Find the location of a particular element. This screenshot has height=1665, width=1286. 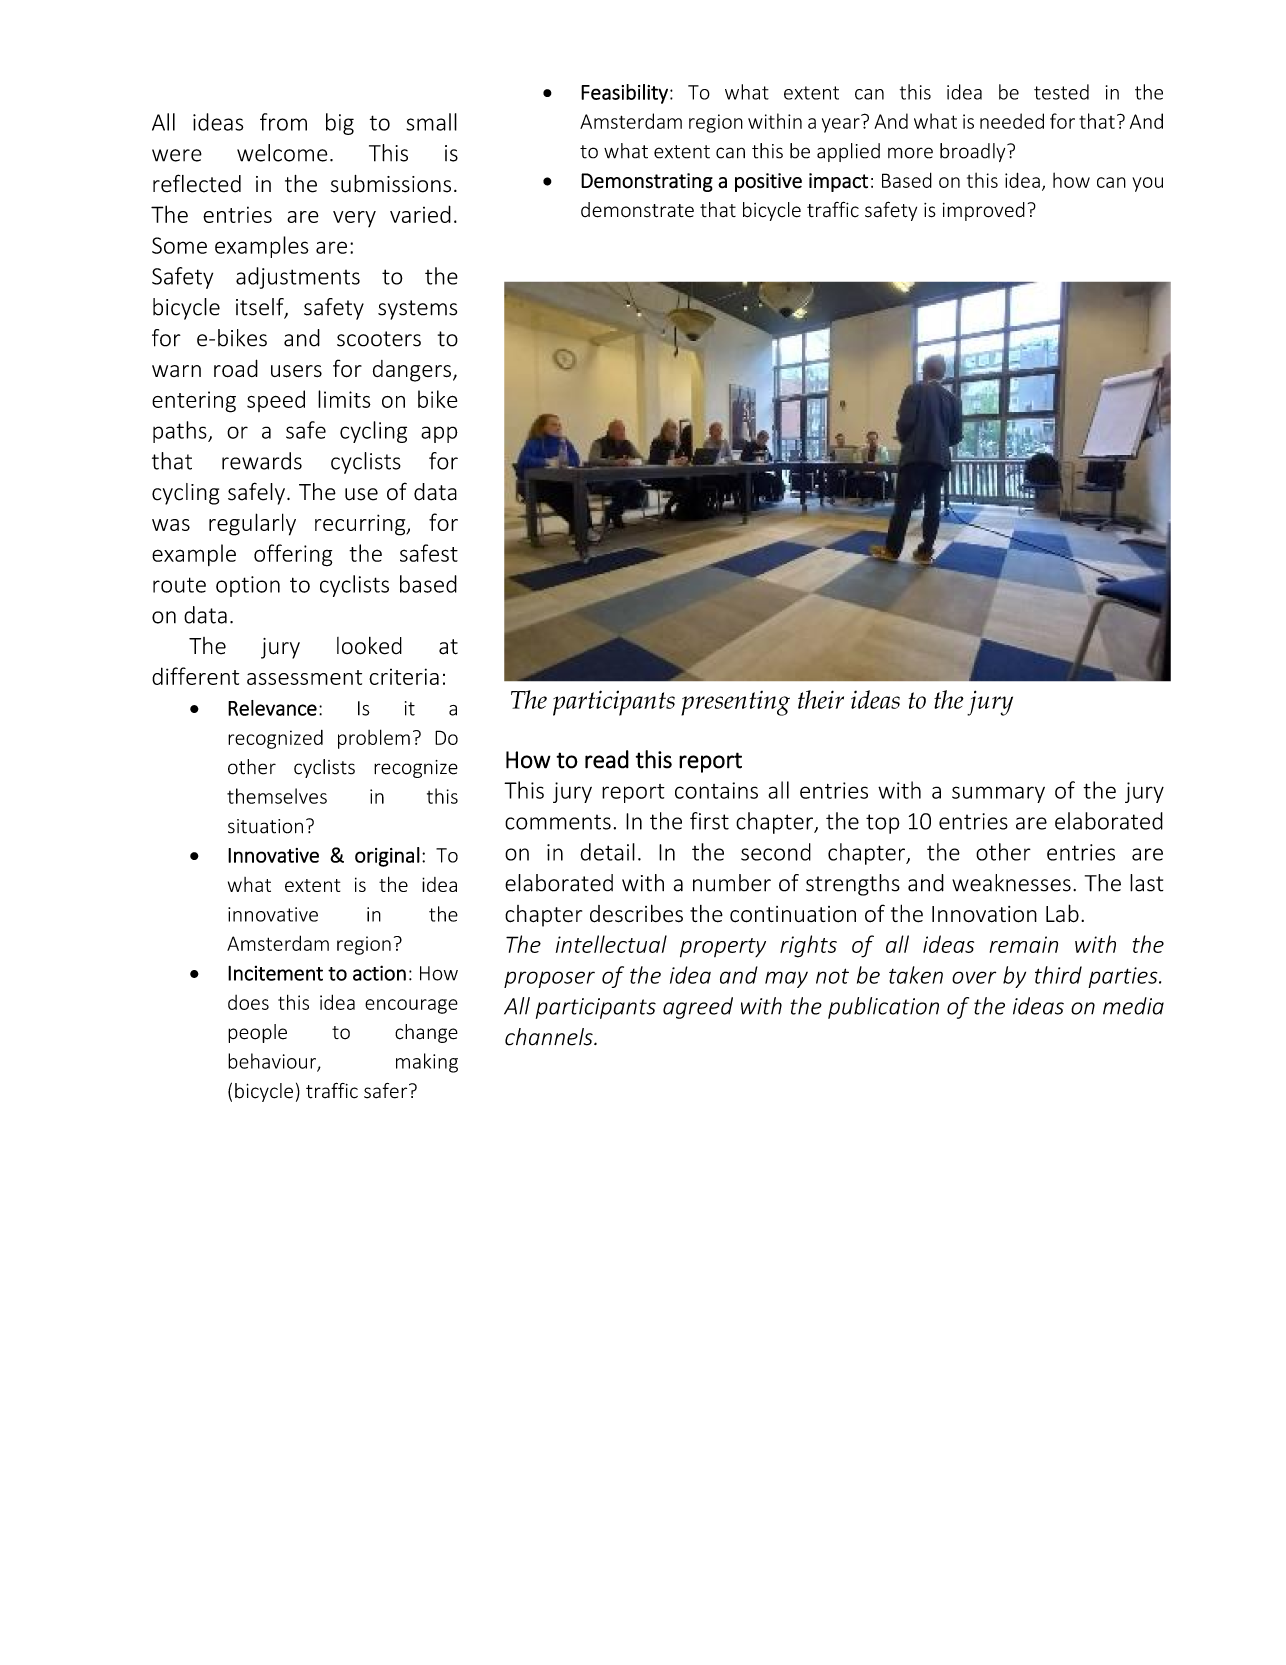

improved is located at coordinates (984, 211).
